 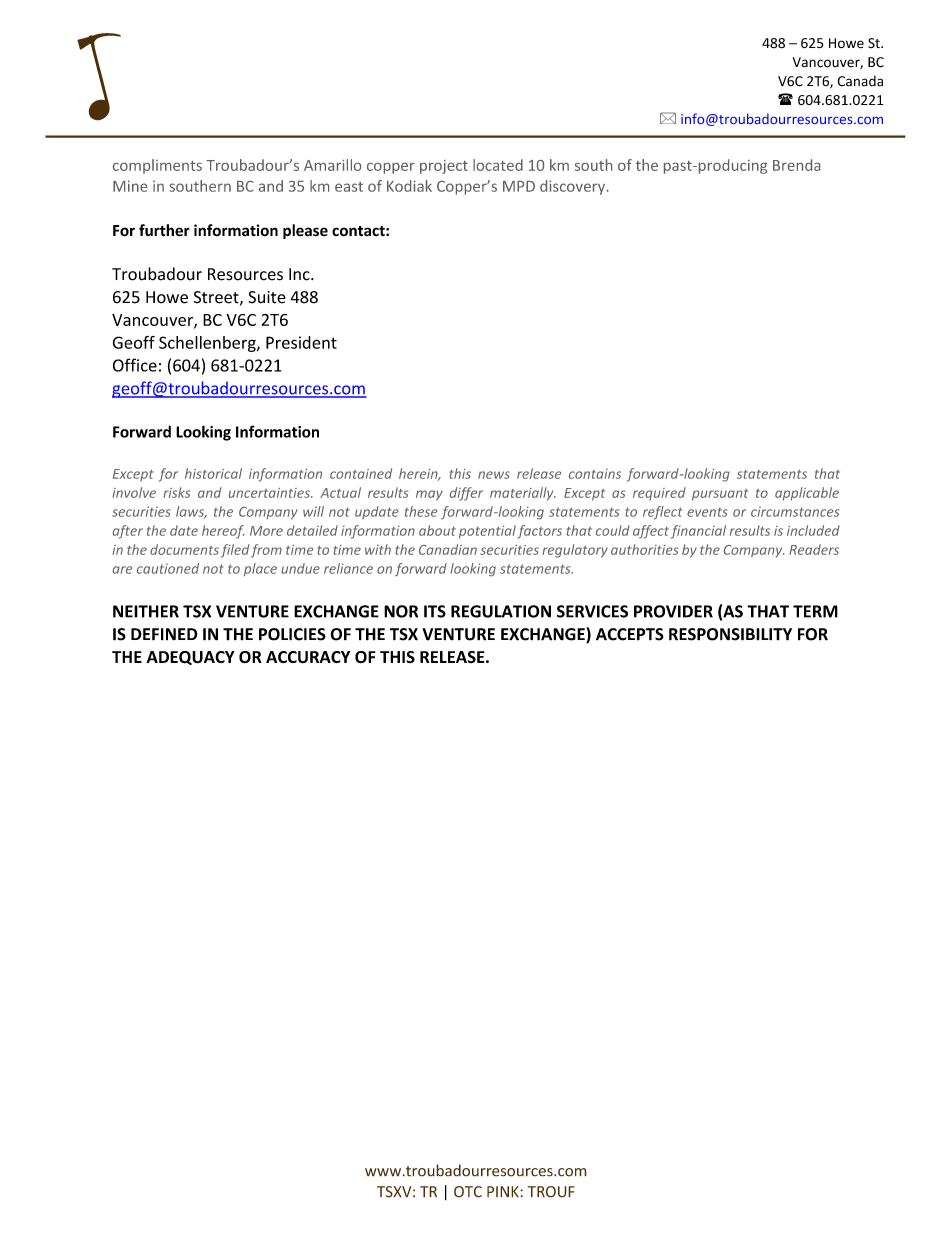 What do you see at coordinates (498, 165) in the screenshot?
I see `located` at bounding box center [498, 165].
